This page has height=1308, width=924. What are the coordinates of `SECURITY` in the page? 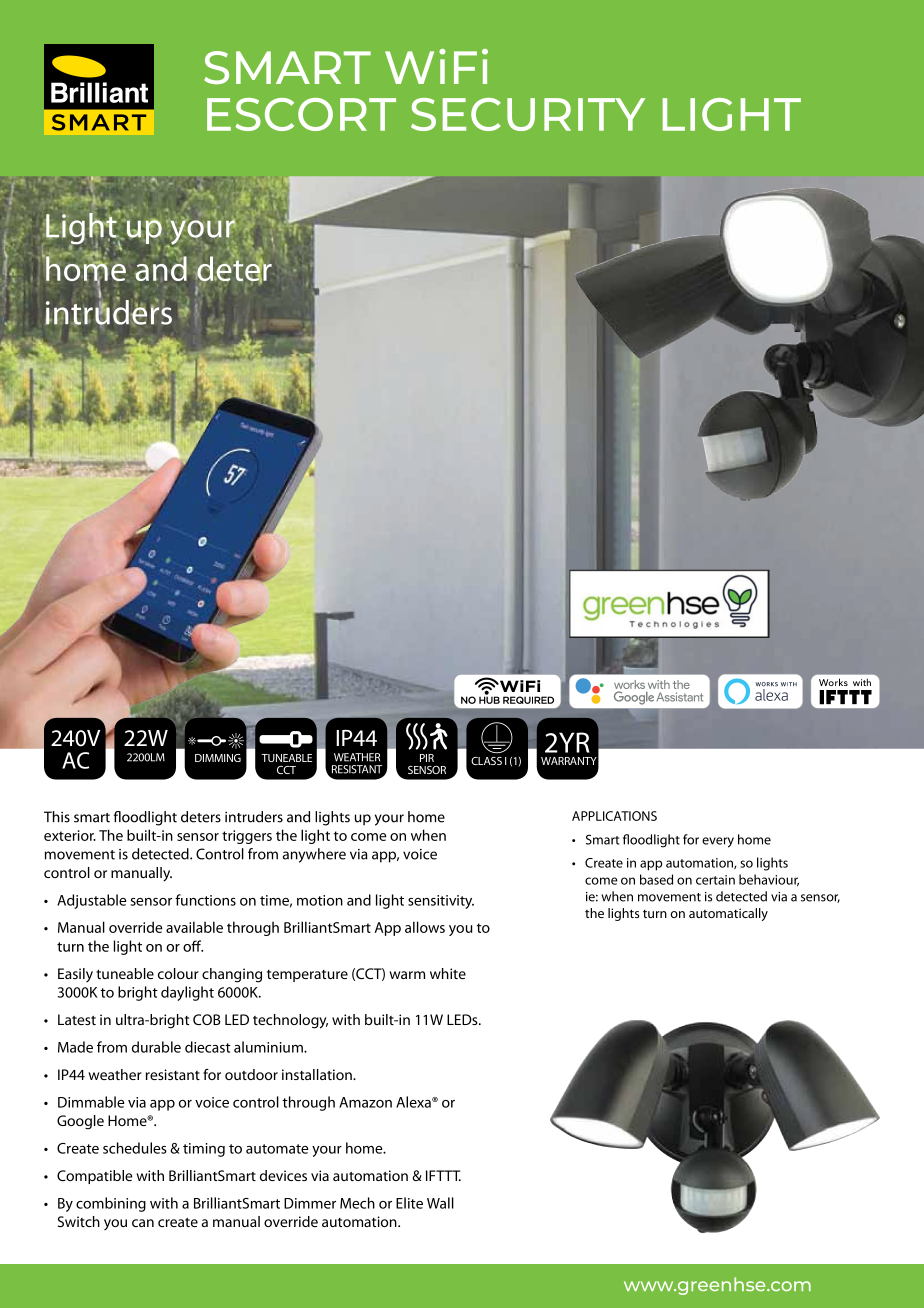 It's located at (528, 114).
